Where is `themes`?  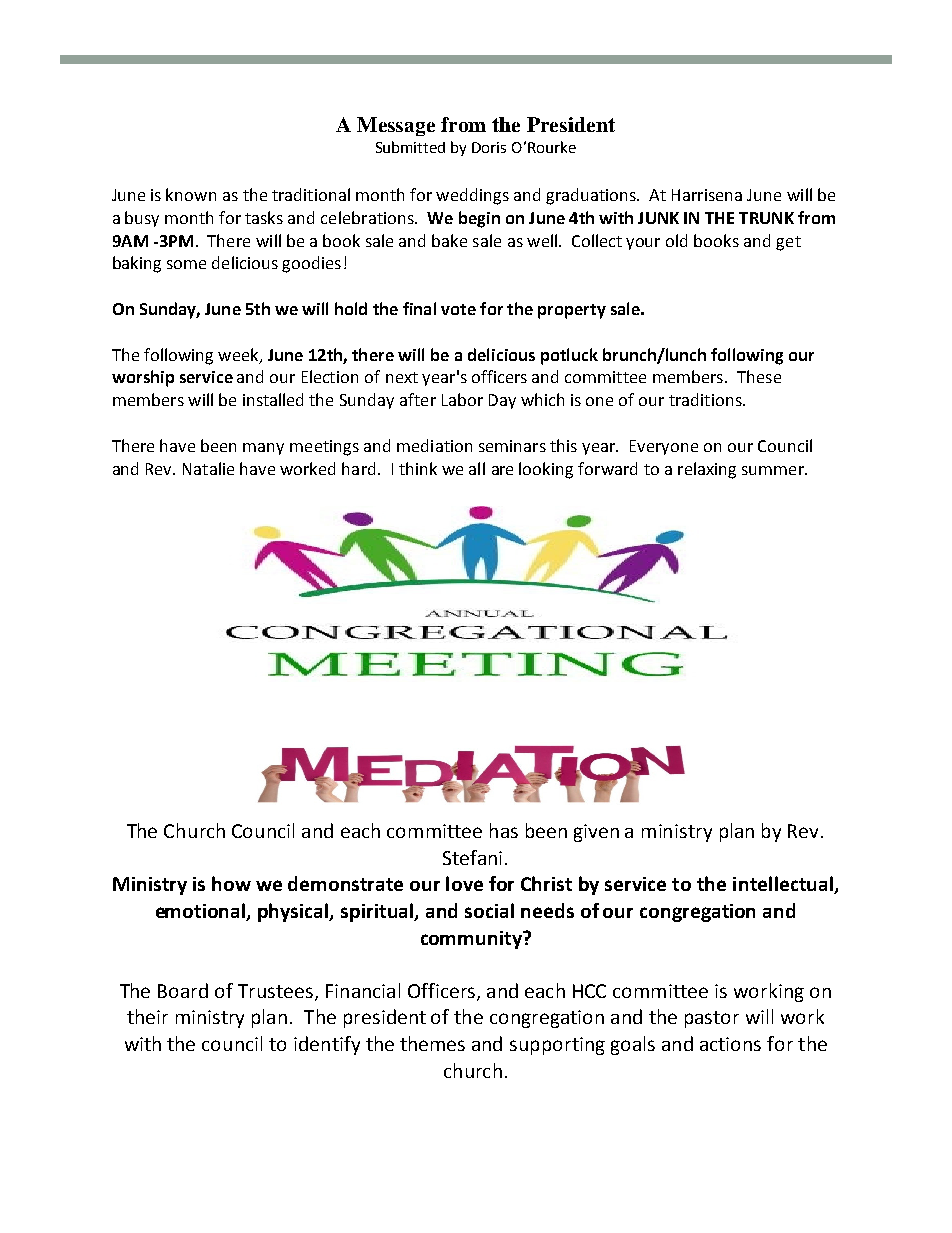 themes is located at coordinates (432, 1043).
